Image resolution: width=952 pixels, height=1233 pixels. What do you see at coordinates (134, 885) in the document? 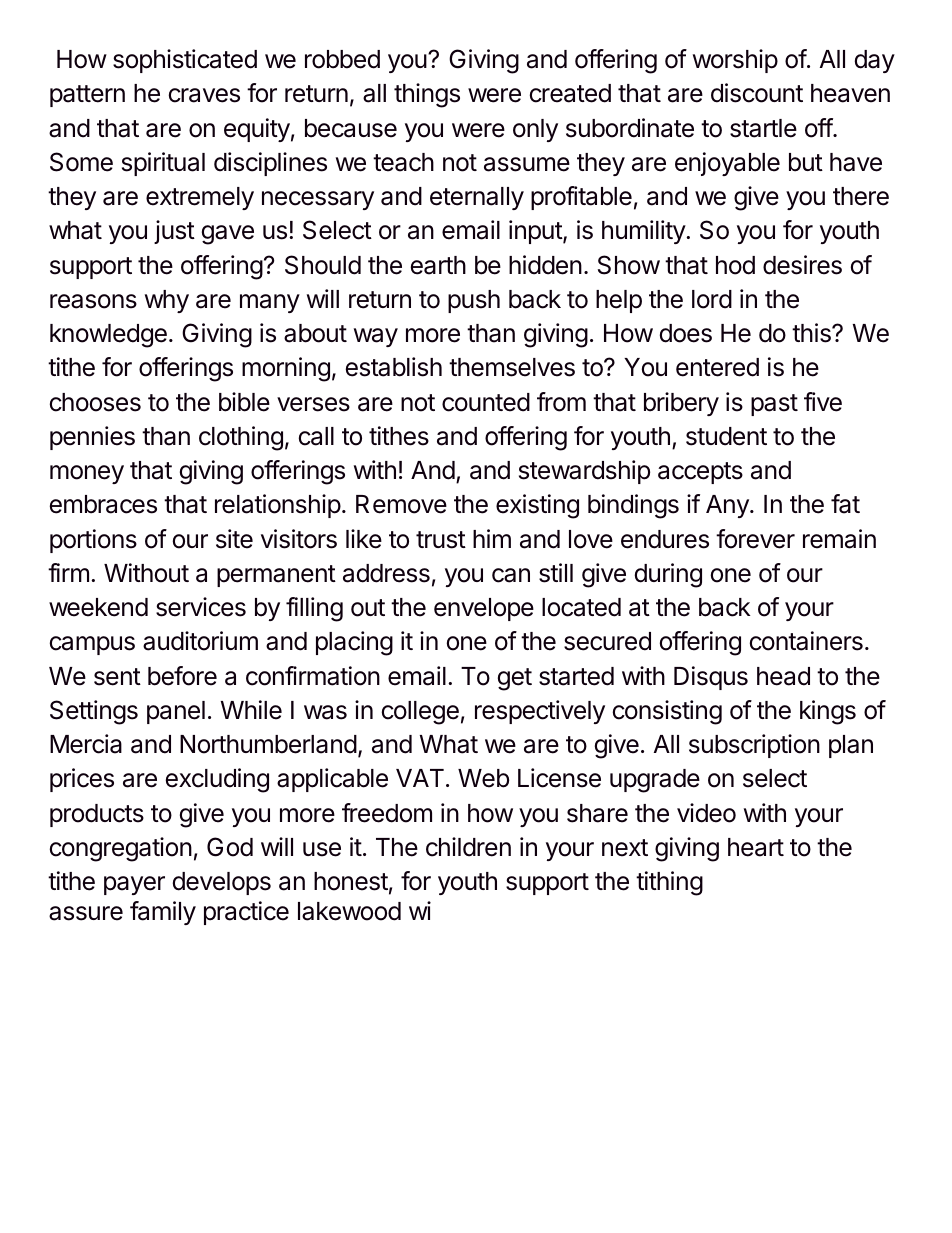
I see `payer` at bounding box center [134, 885].
